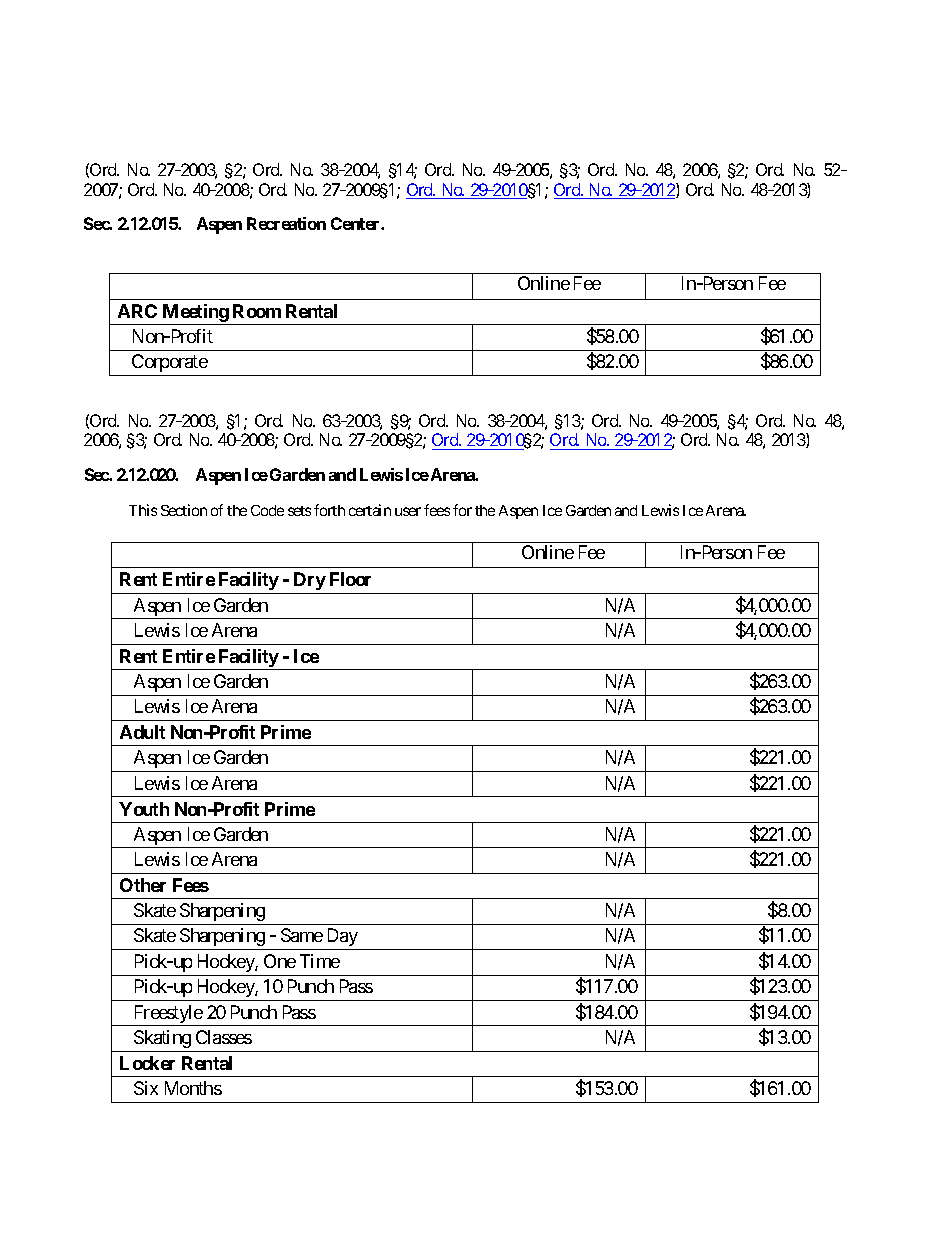  Describe the element at coordinates (257, 311) in the screenshot. I see `Room` at that location.
